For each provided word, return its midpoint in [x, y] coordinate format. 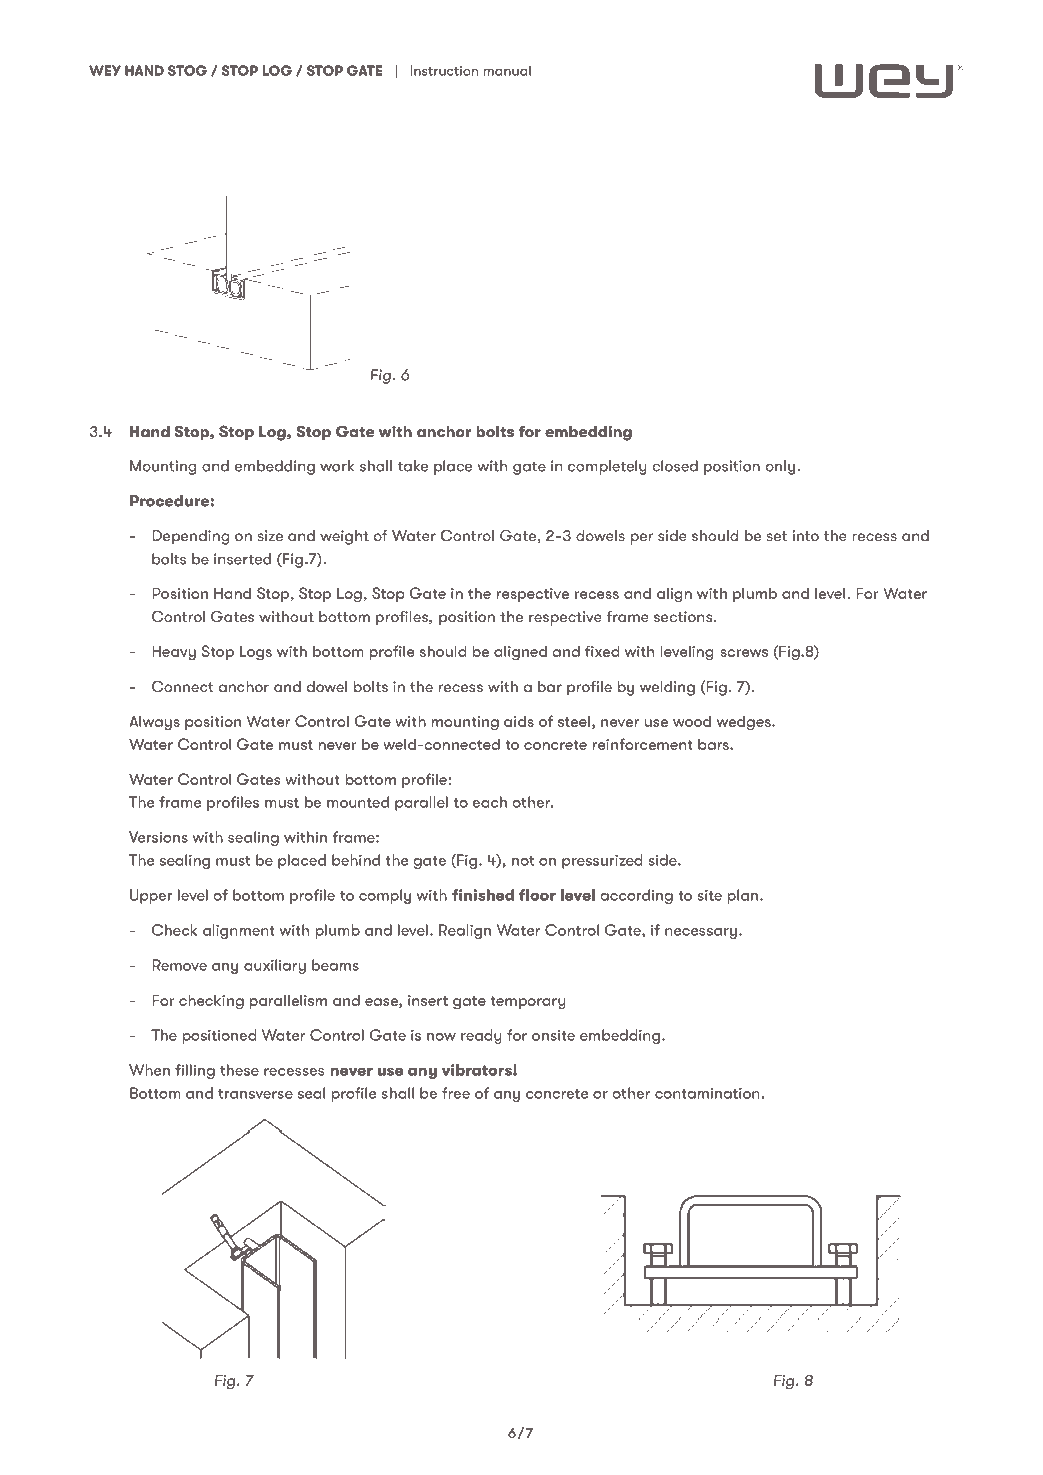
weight [344, 537]
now [441, 1037]
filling [195, 1071]
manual [507, 70]
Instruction [444, 70]
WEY [105, 70]
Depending [190, 537]
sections [684, 616]
